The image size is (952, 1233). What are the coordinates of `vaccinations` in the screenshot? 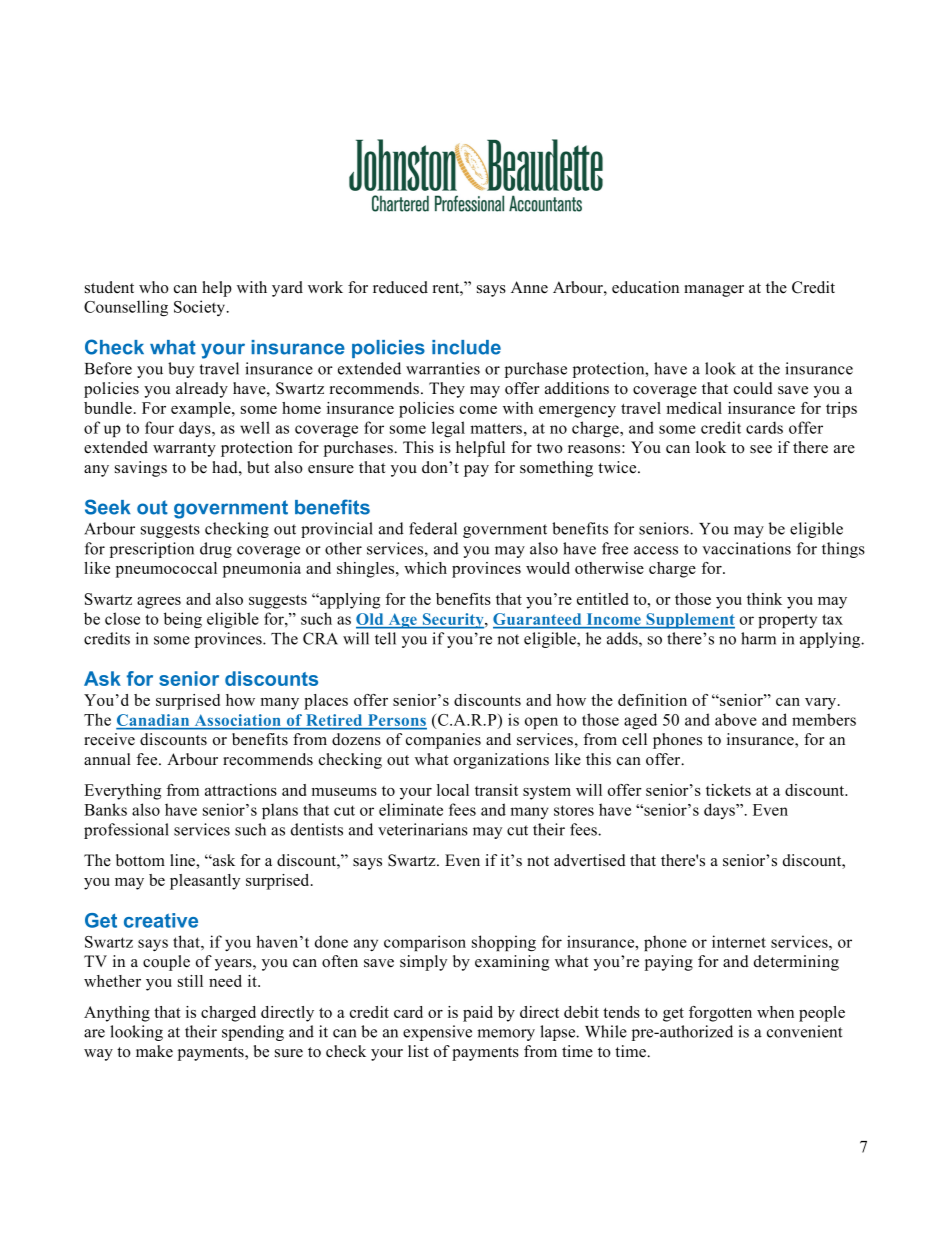 It's located at (746, 548).
